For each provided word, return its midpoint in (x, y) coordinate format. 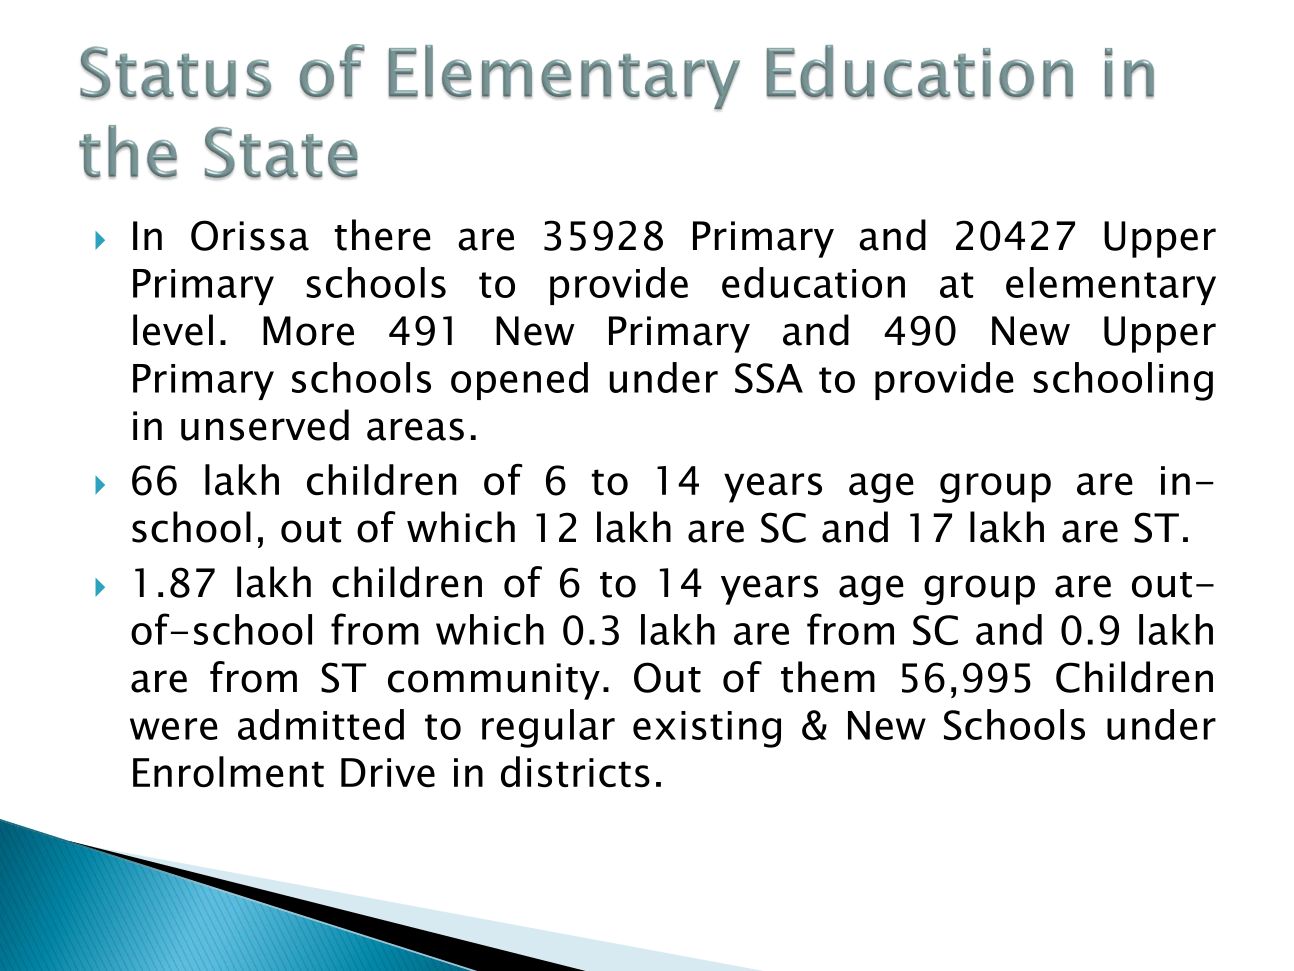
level (173, 330)
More (308, 331)
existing (707, 729)
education (813, 282)
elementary (1111, 286)
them (828, 677)
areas (415, 429)
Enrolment (228, 772)
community (494, 681)
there (383, 235)
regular (548, 728)
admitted (321, 724)
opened (519, 381)
